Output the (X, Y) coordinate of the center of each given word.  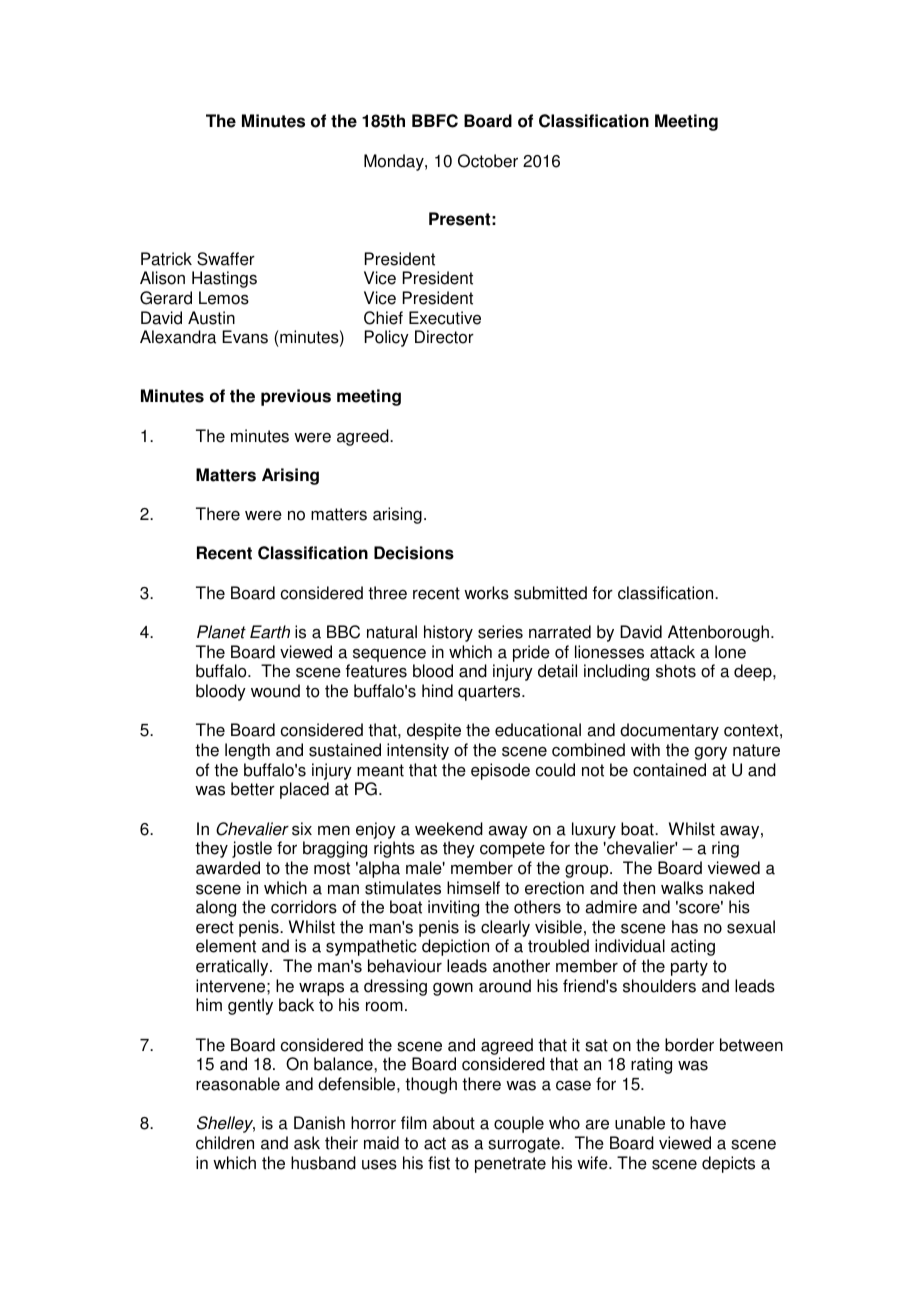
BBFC (435, 121)
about (454, 1123)
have (708, 1123)
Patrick (166, 259)
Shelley (226, 1124)
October (488, 161)
